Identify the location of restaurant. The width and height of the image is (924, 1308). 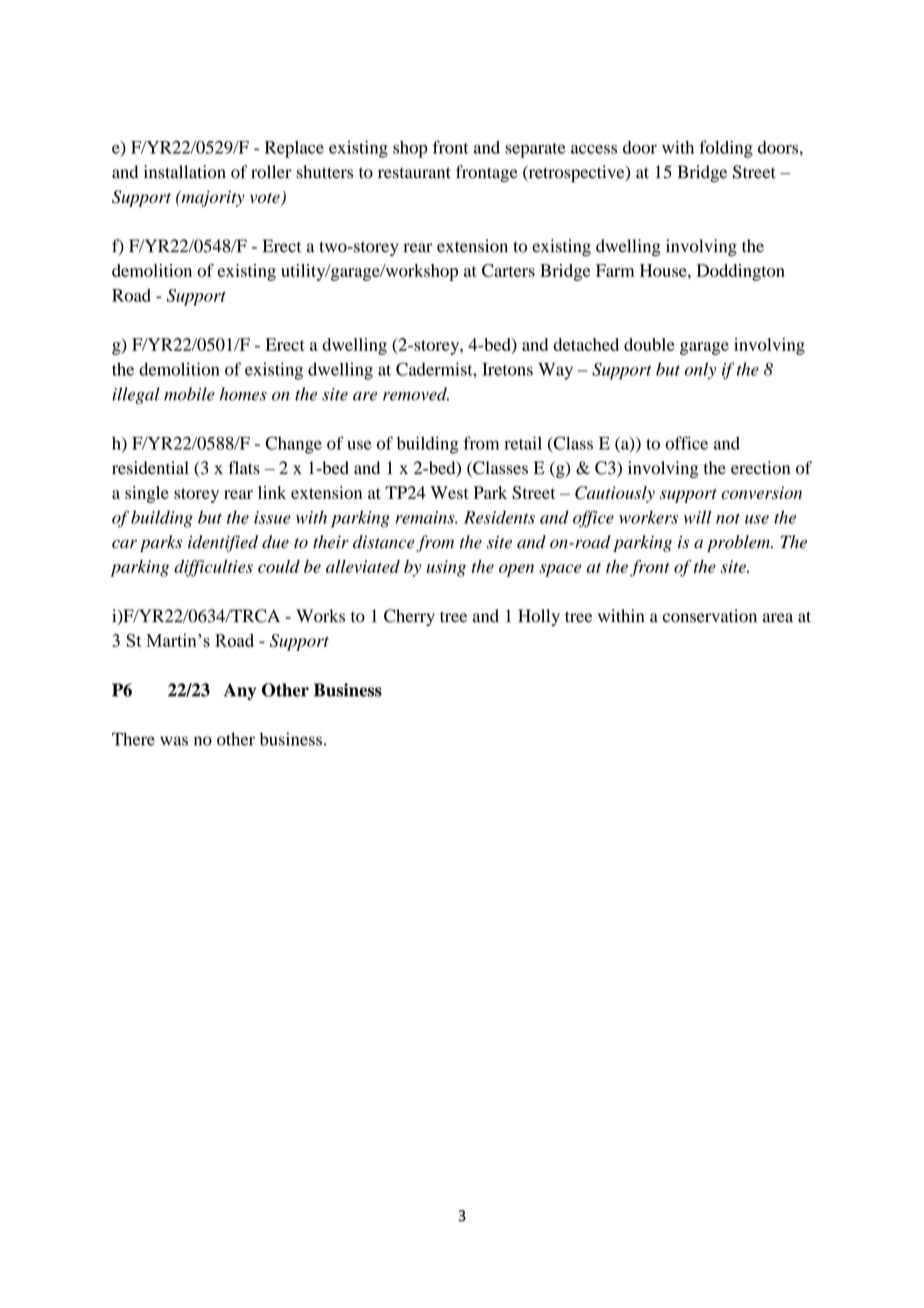
(414, 173).
